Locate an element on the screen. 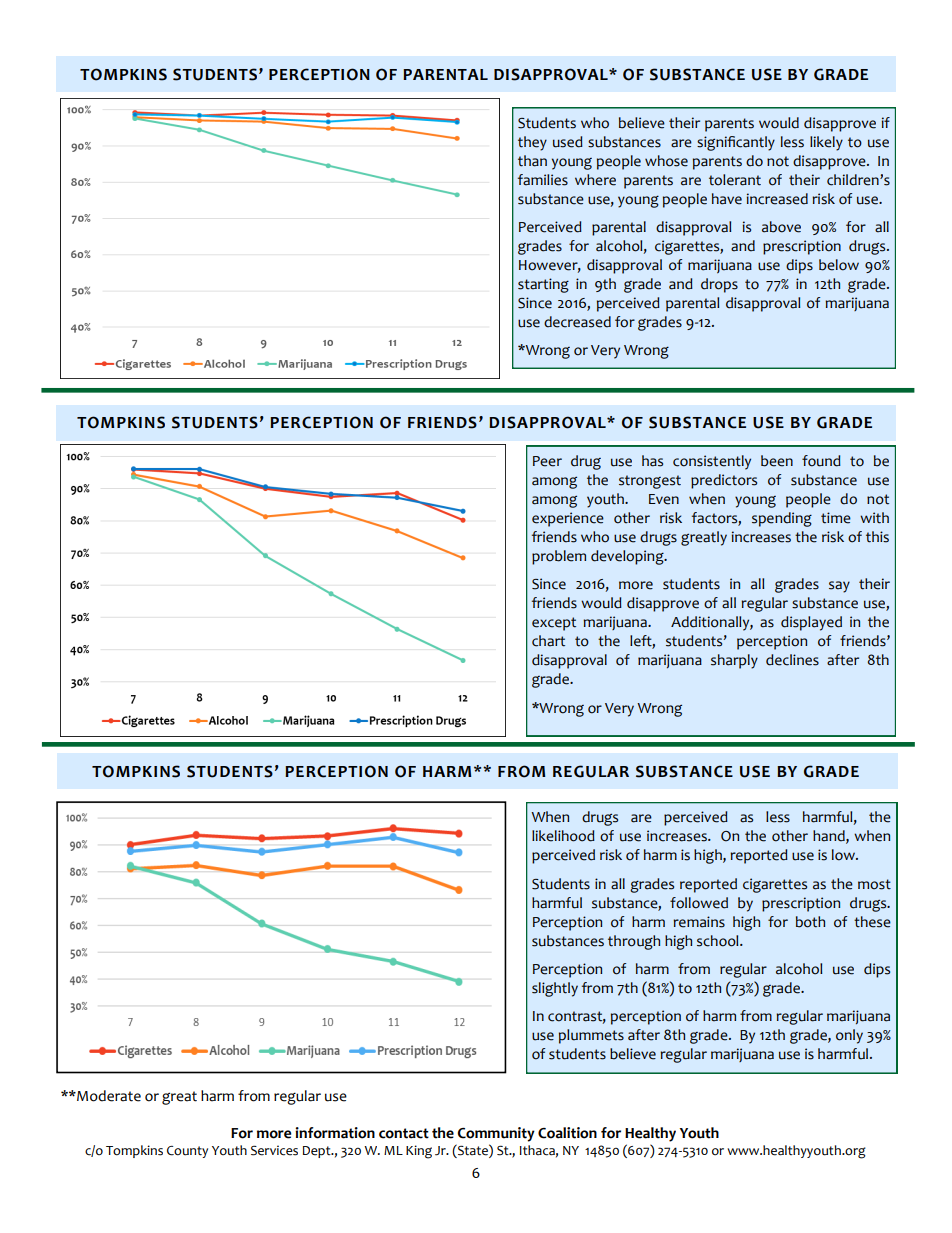 The width and height of the screenshot is (952, 1233). County is located at coordinates (187, 1152).
